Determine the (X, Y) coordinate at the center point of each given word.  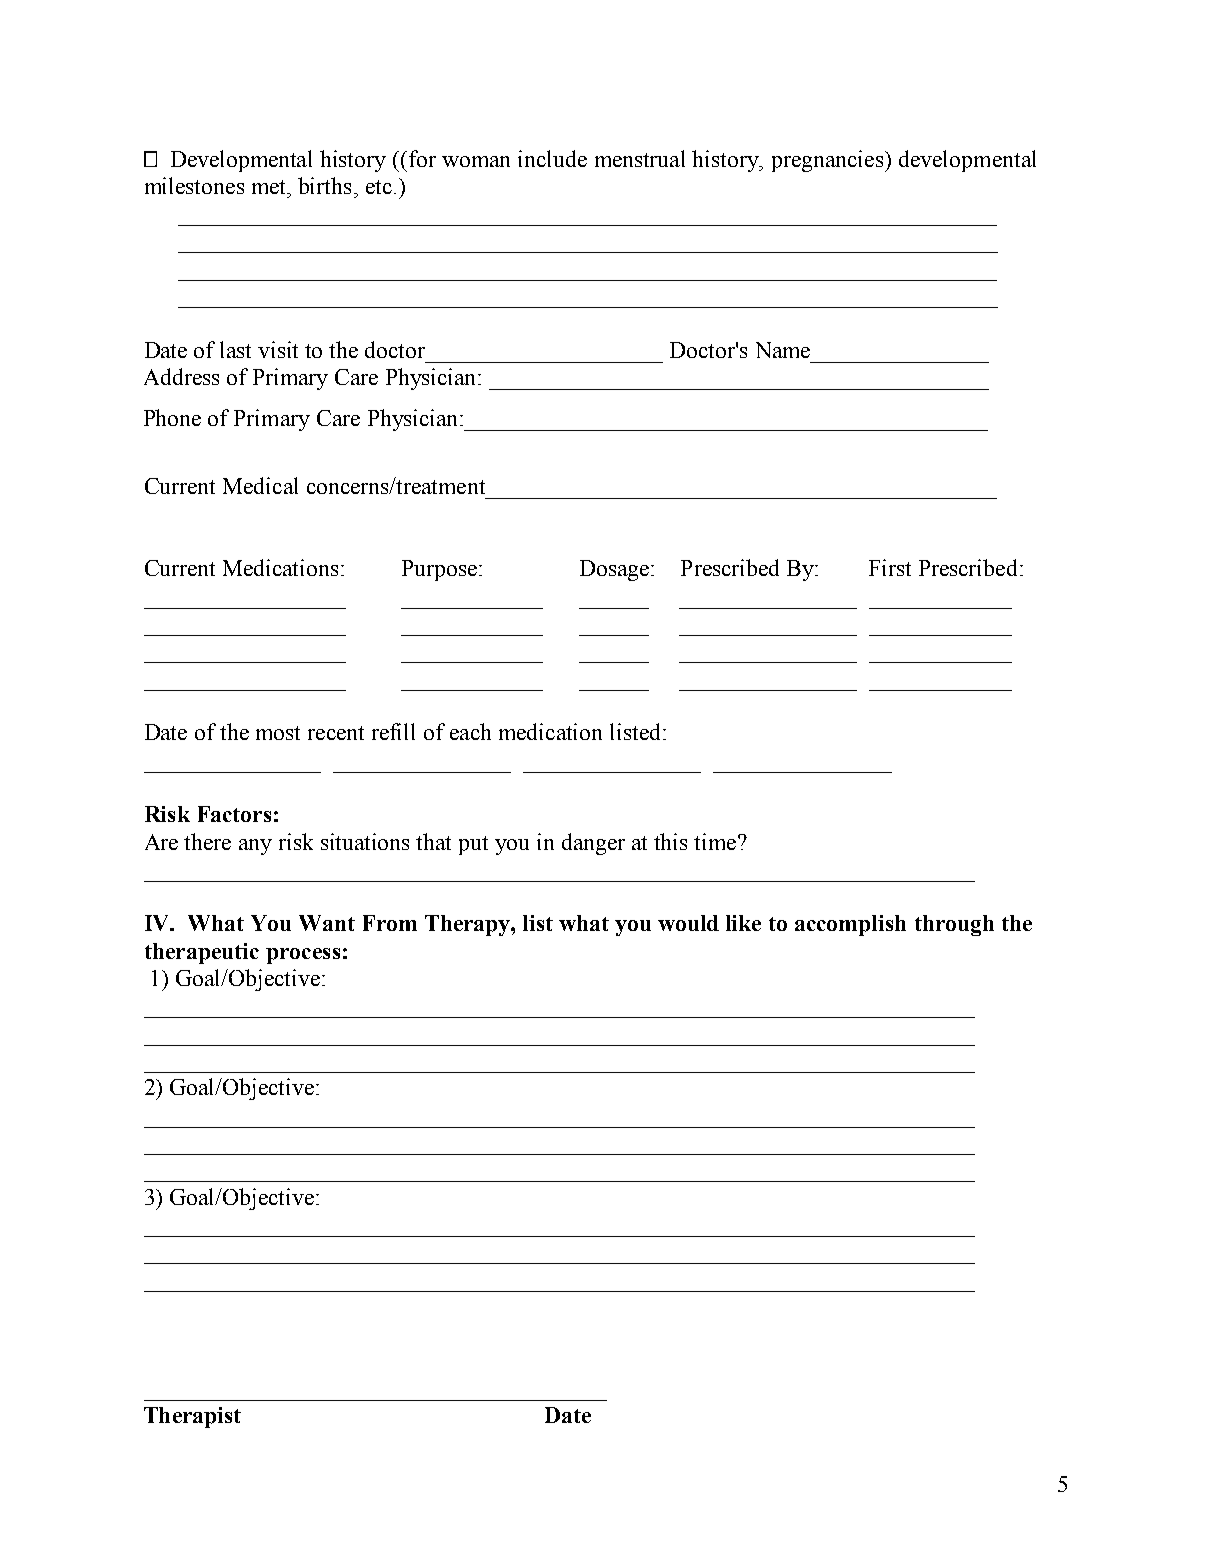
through (954, 925)
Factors (234, 814)
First (890, 567)
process (303, 956)
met (270, 187)
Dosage (616, 570)
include (552, 158)
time (715, 841)
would (688, 923)
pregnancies (829, 161)
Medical (260, 485)
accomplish (850, 925)
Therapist (192, 1417)
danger (593, 844)
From (390, 923)
